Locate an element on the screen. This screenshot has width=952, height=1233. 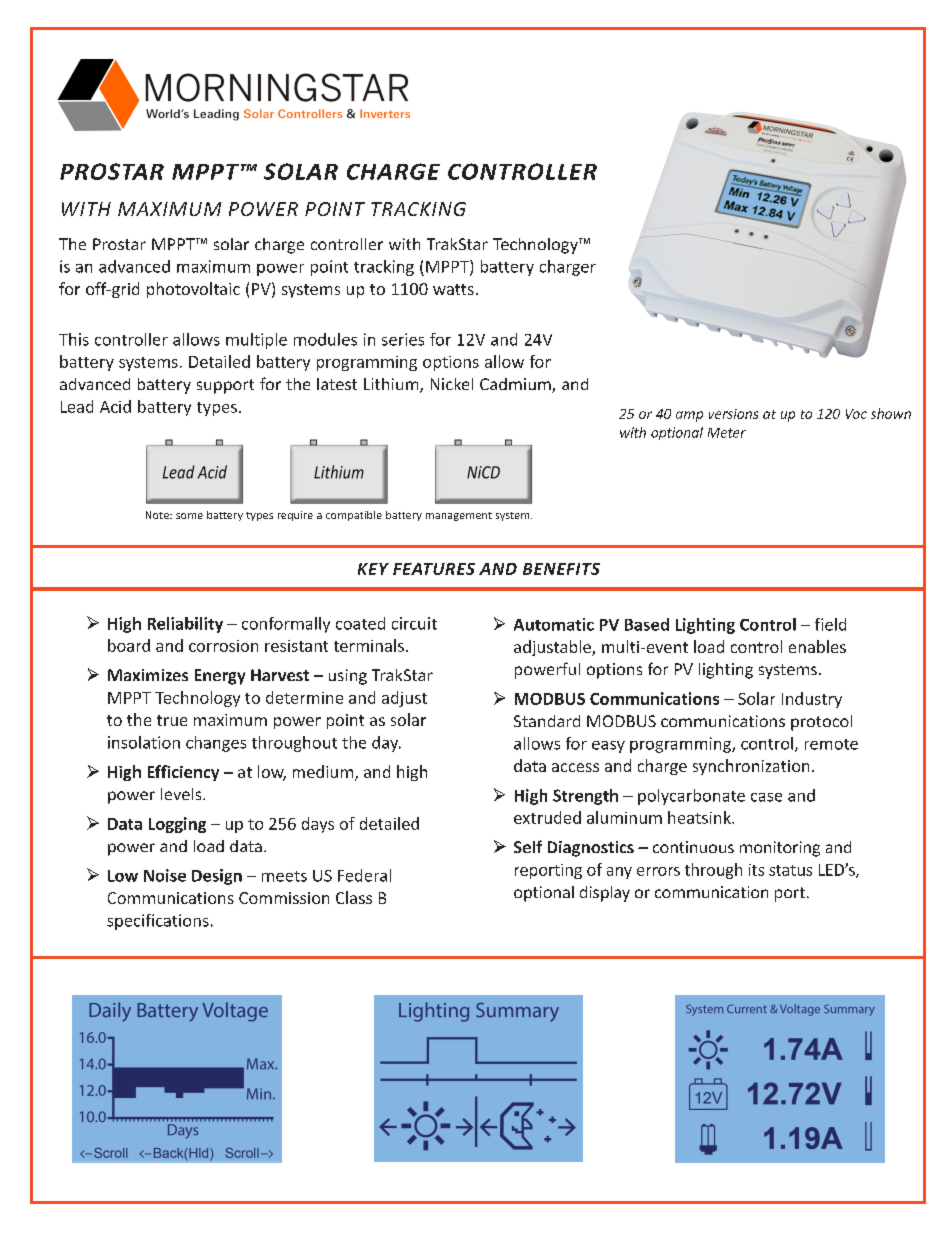
photovoltaic is located at coordinates (193, 290).
